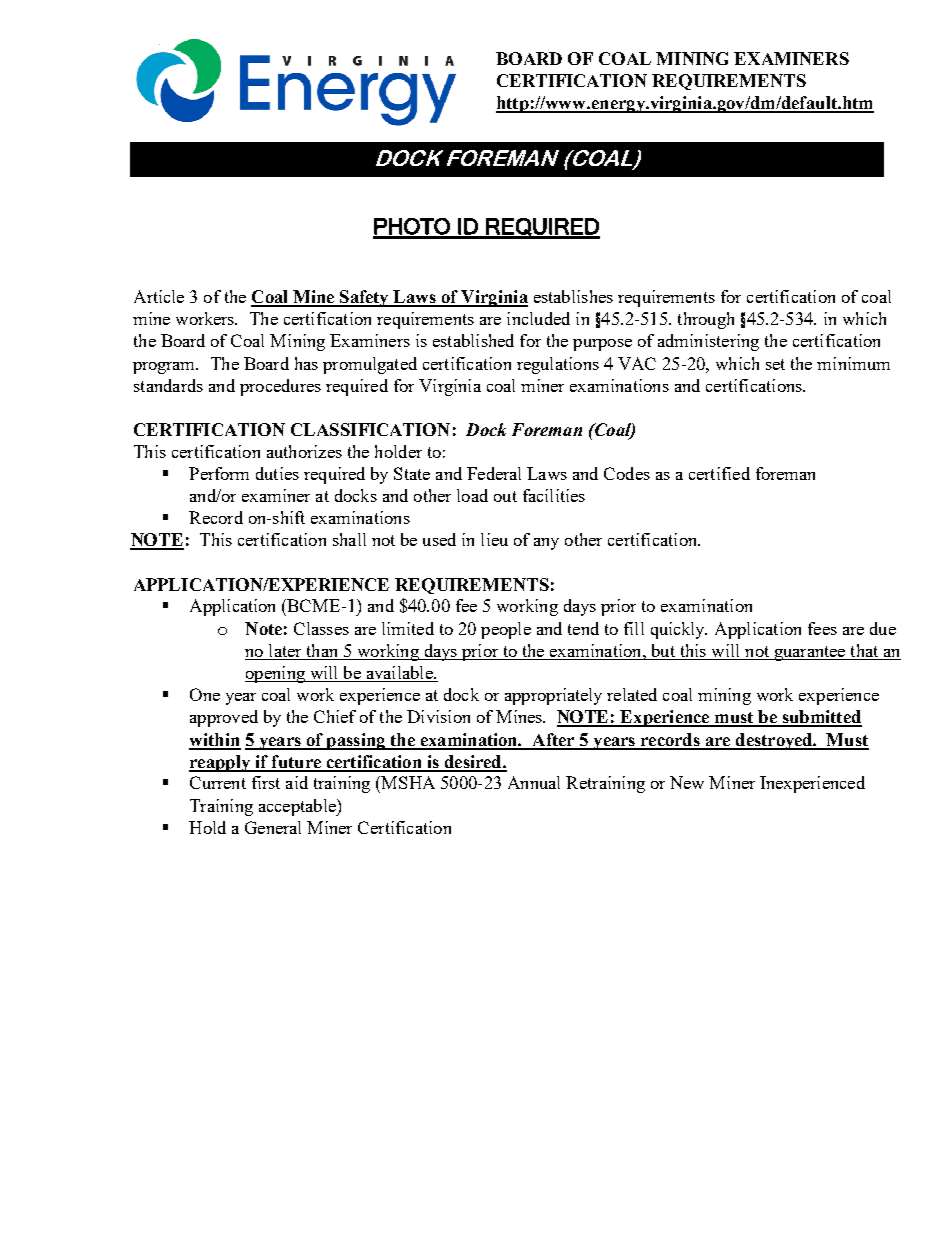 The image size is (952, 1233). I want to click on certified, so click(719, 473).
